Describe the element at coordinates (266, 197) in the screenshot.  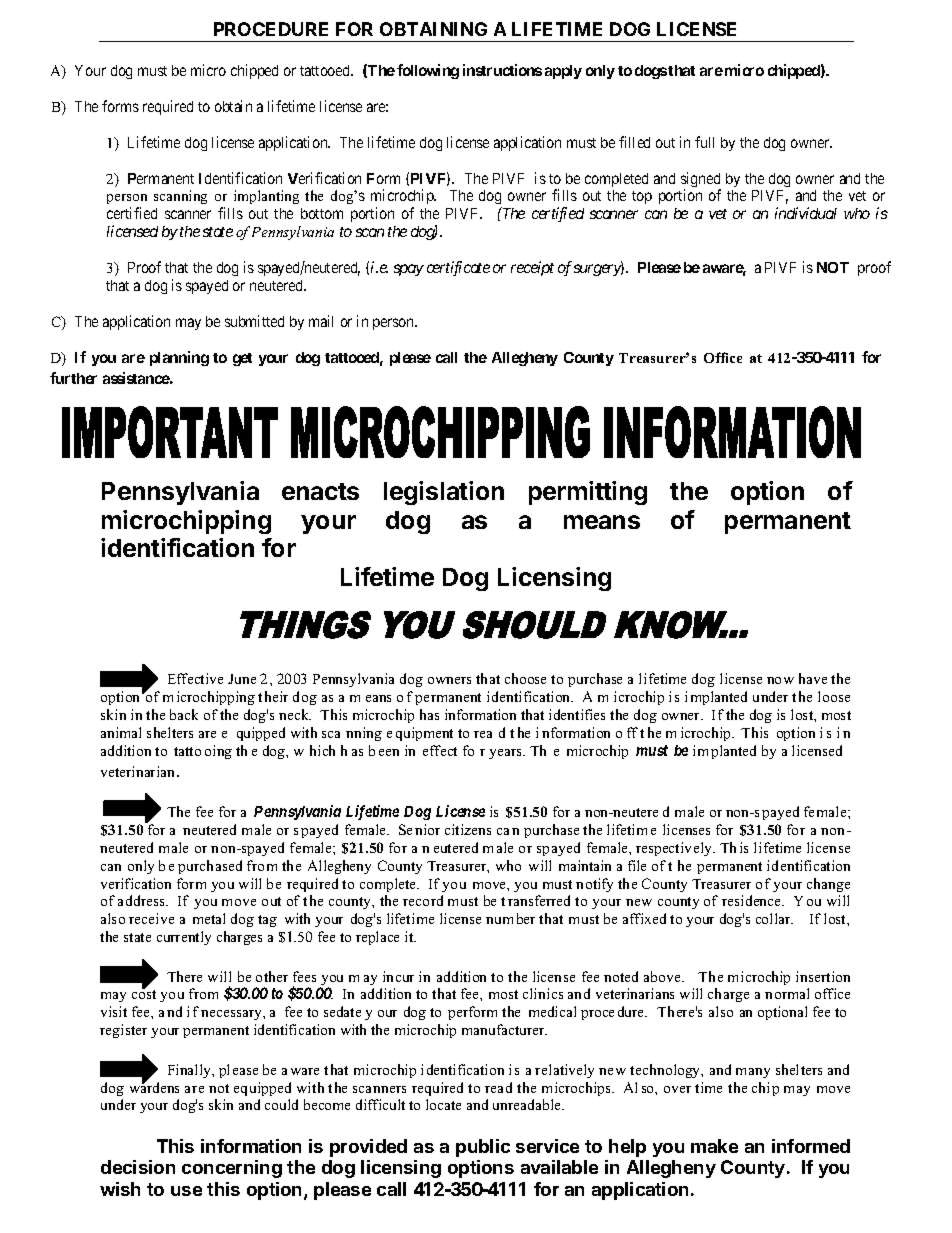
I see `implanting` at that location.
